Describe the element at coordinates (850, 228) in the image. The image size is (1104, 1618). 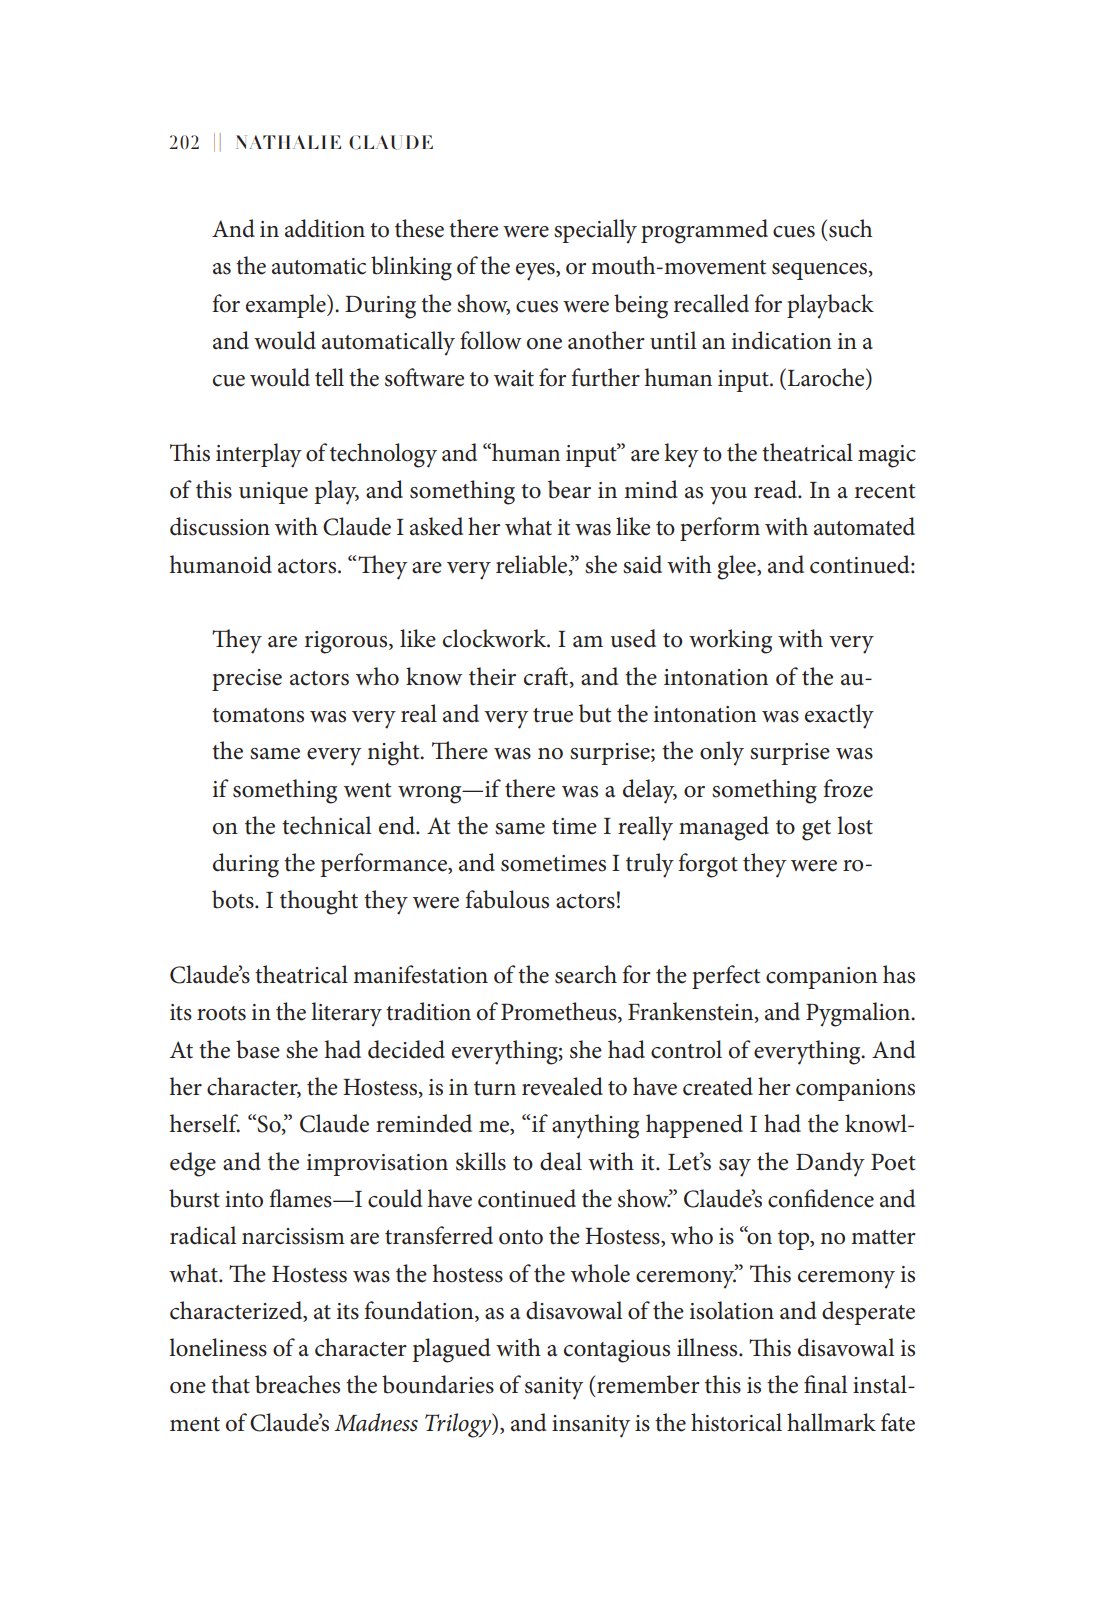
I see `such` at that location.
